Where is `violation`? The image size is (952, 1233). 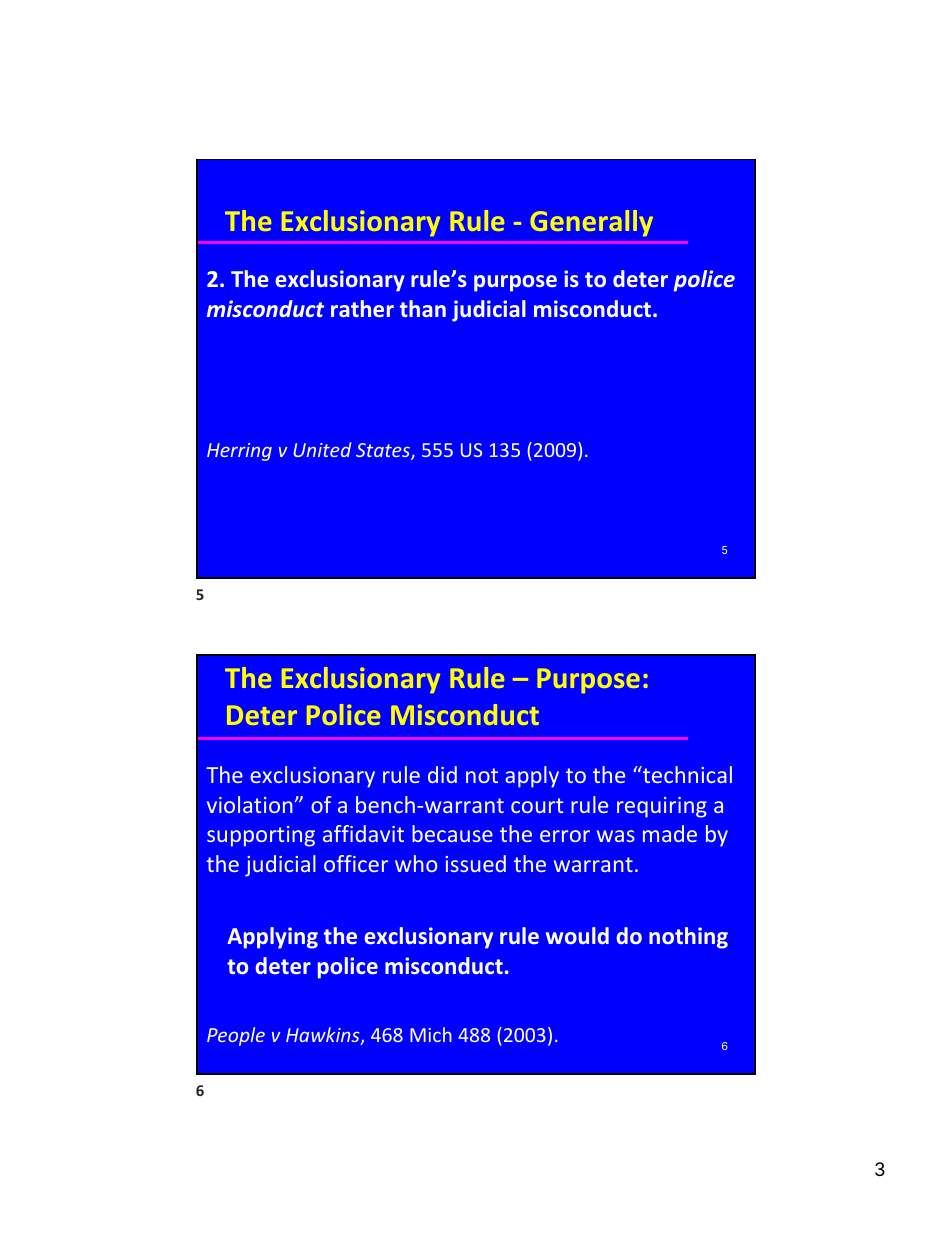 violation is located at coordinates (250, 804).
